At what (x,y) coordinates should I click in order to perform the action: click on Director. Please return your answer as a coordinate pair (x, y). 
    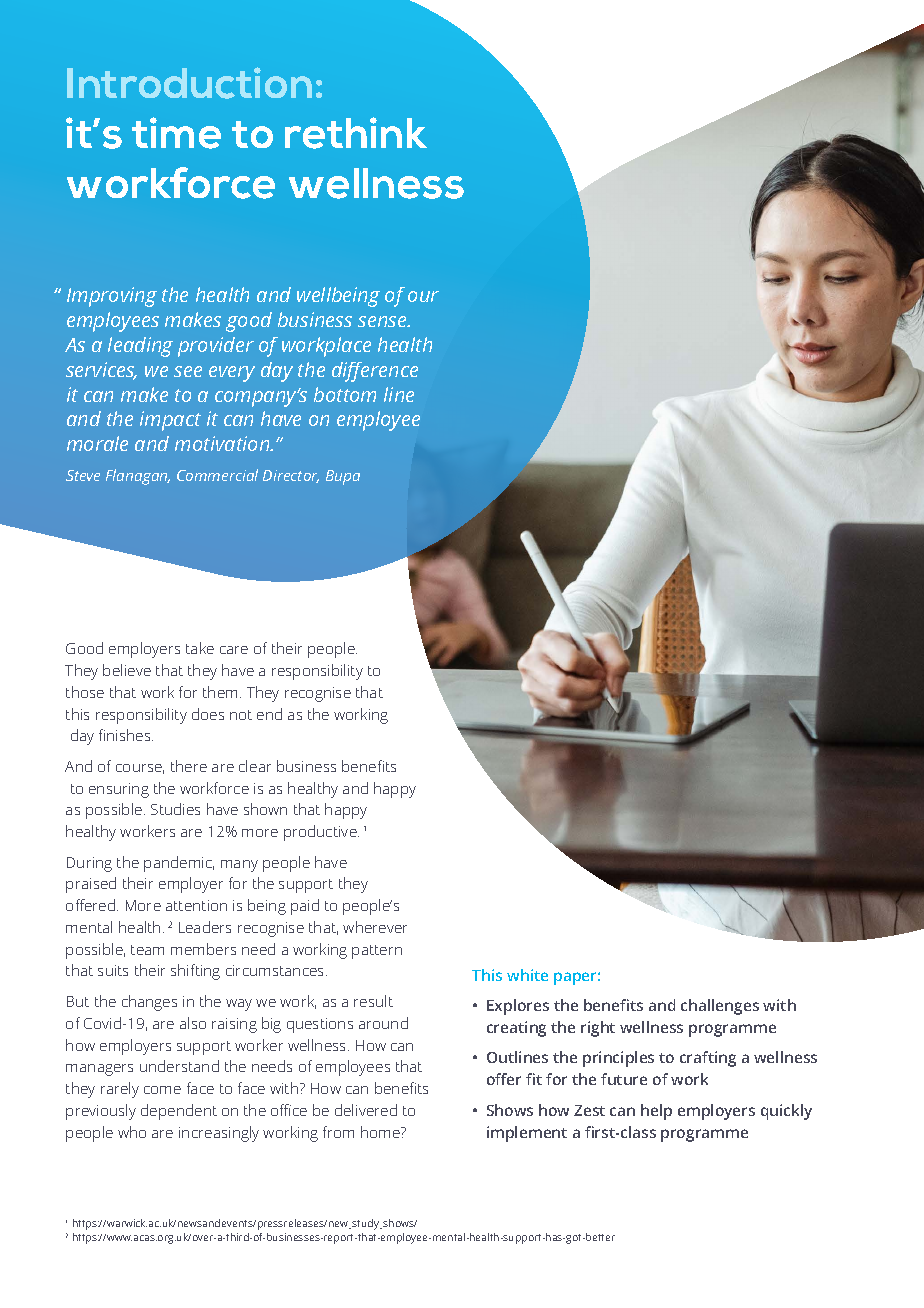
    Looking at the image, I should click on (291, 476).
